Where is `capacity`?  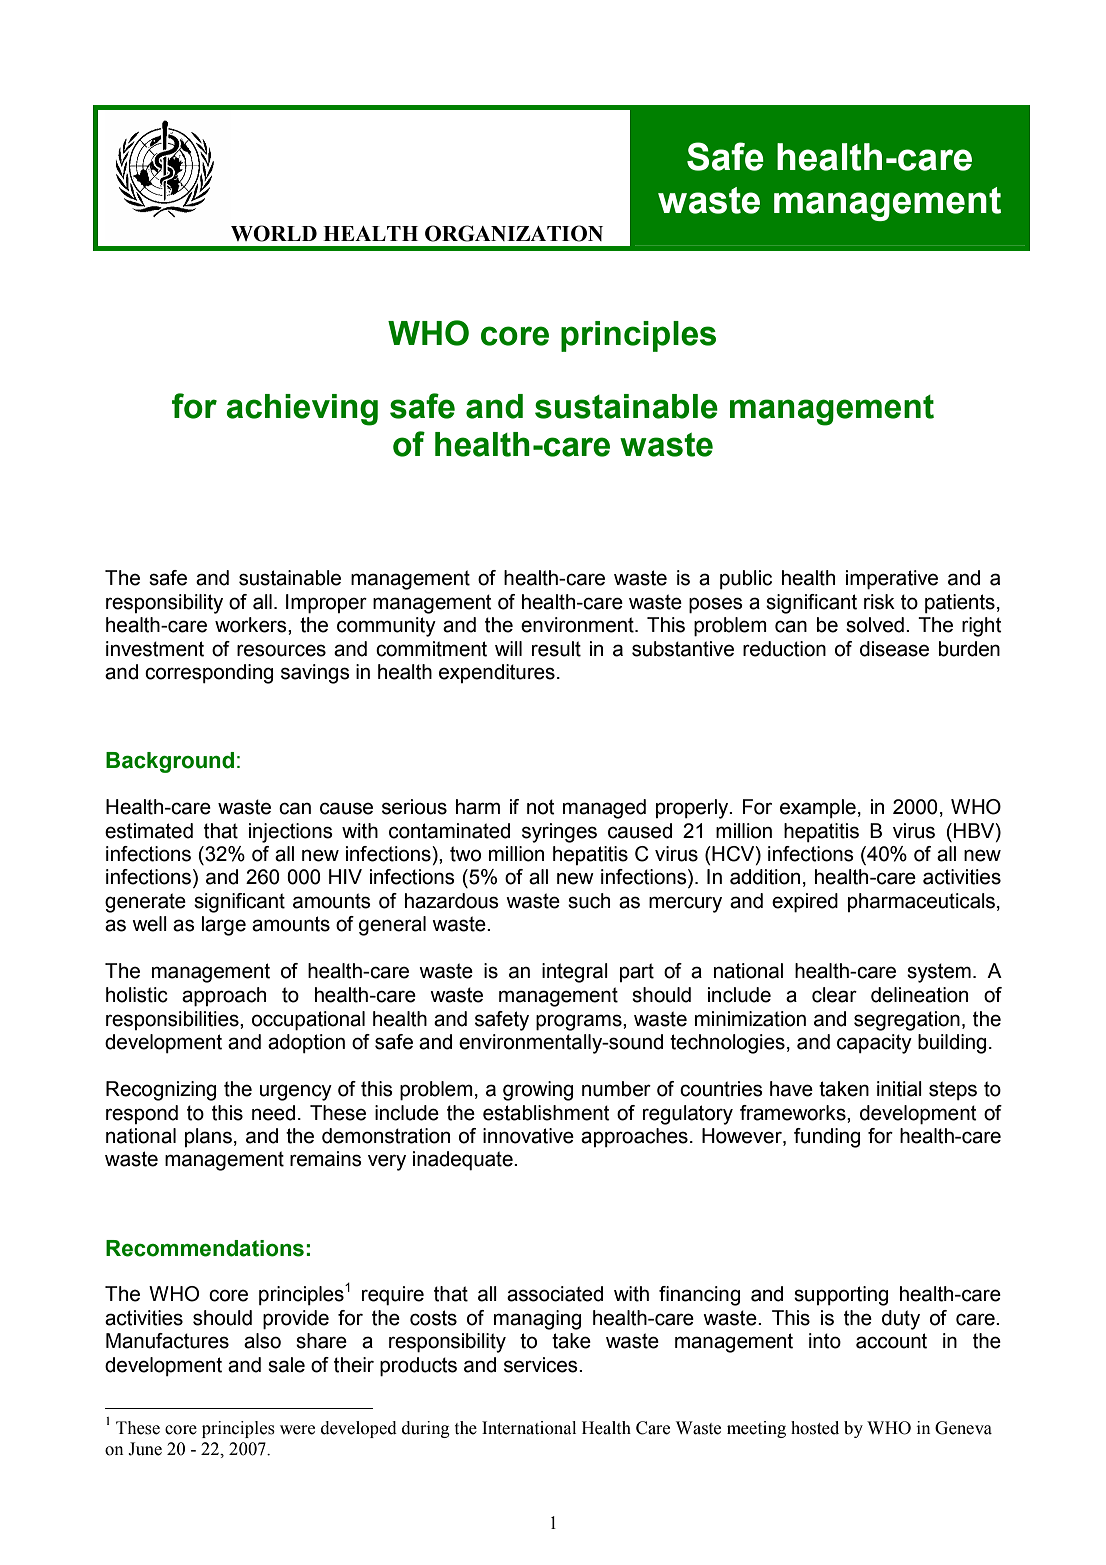
capacity is located at coordinates (874, 1044).
